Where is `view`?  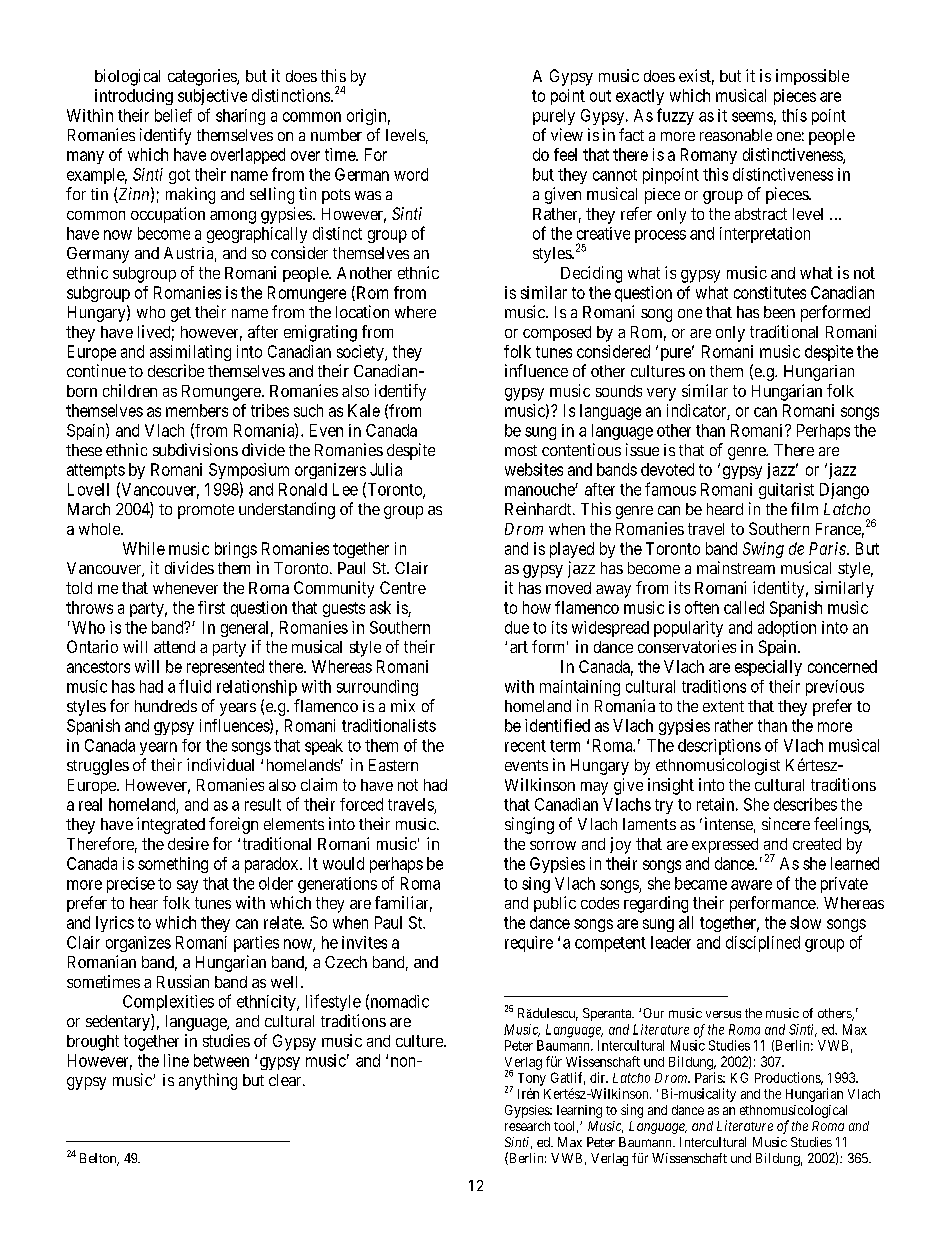 view is located at coordinates (567, 134).
